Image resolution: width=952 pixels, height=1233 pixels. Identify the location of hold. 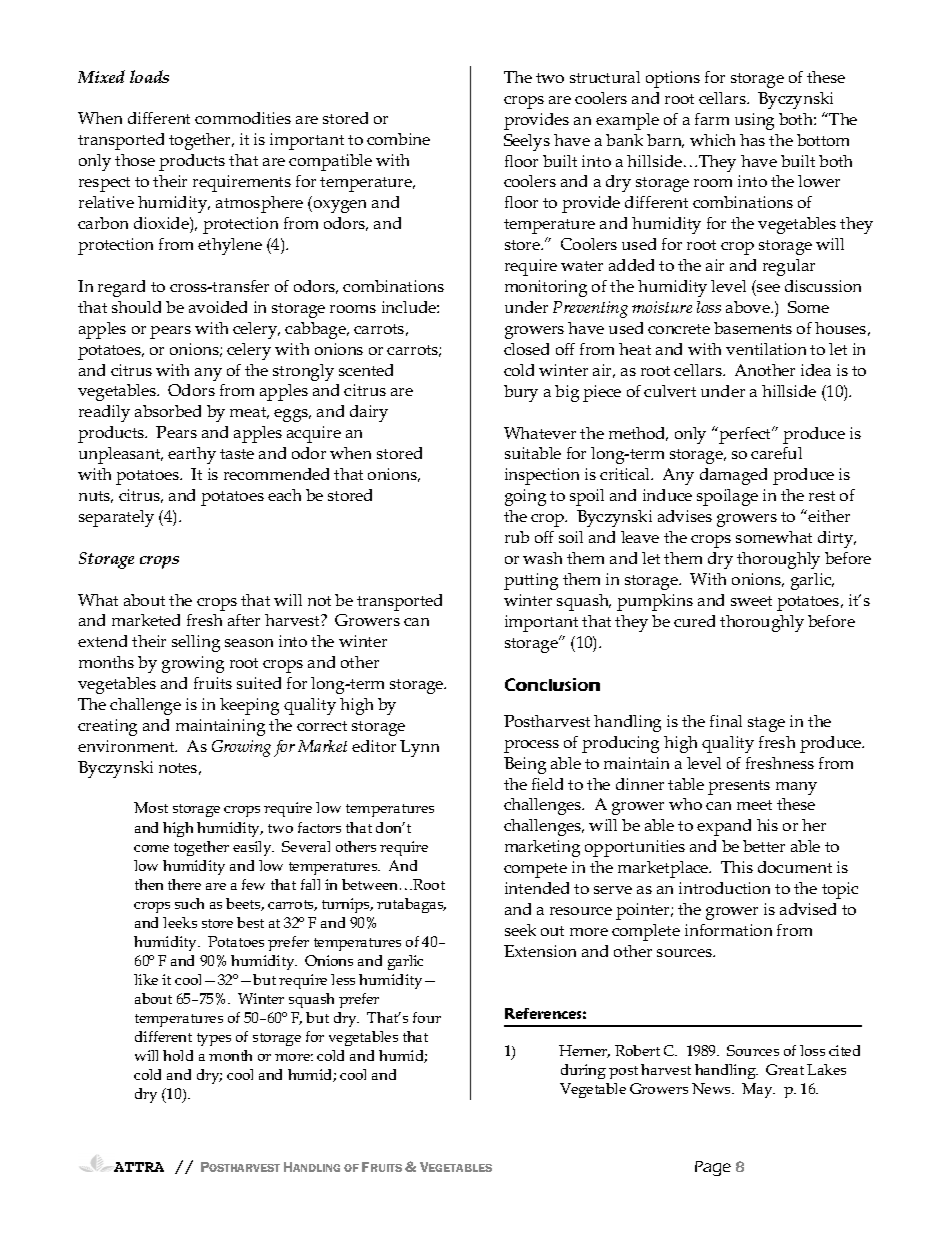
(178, 1055).
